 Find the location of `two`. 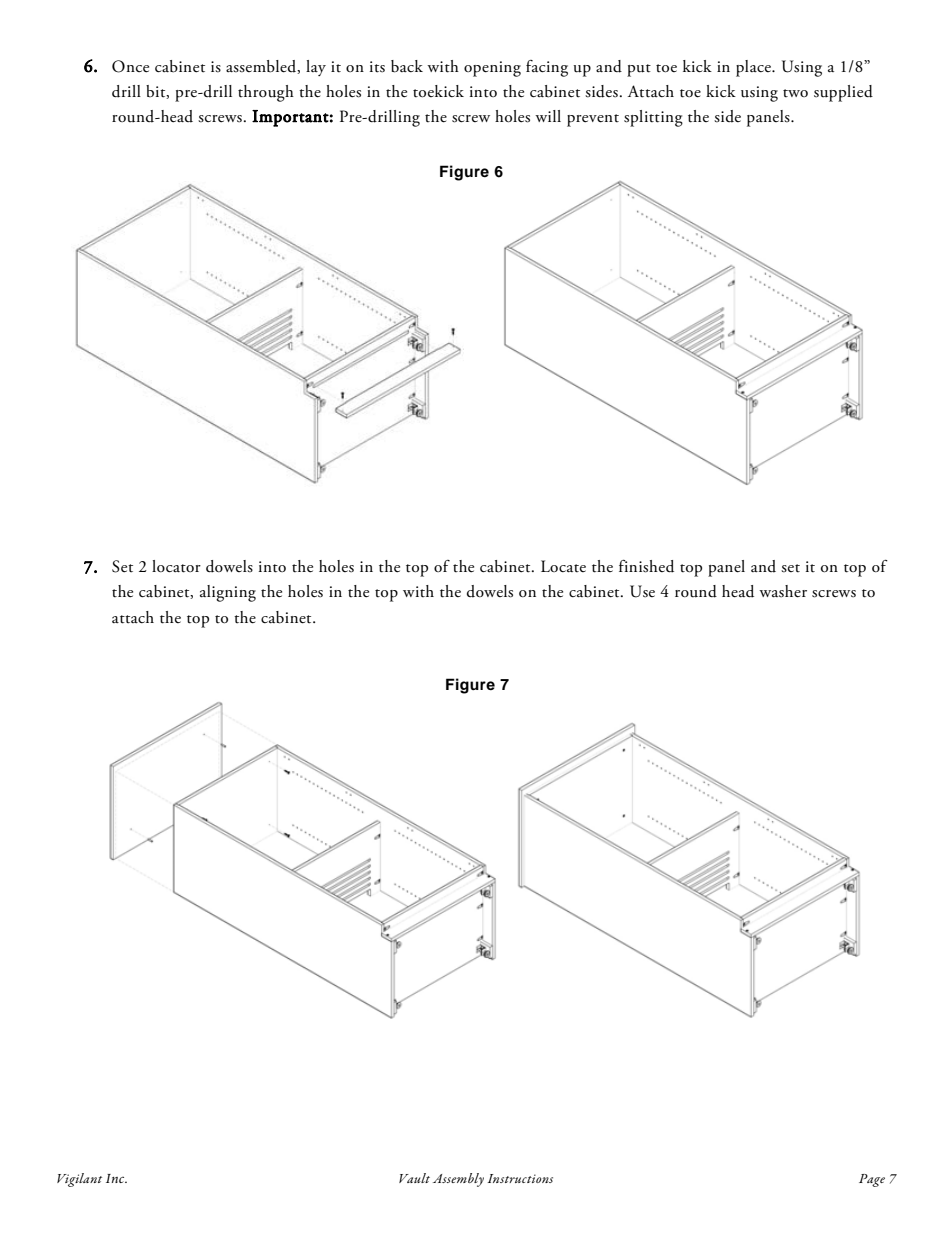

two is located at coordinates (795, 93).
